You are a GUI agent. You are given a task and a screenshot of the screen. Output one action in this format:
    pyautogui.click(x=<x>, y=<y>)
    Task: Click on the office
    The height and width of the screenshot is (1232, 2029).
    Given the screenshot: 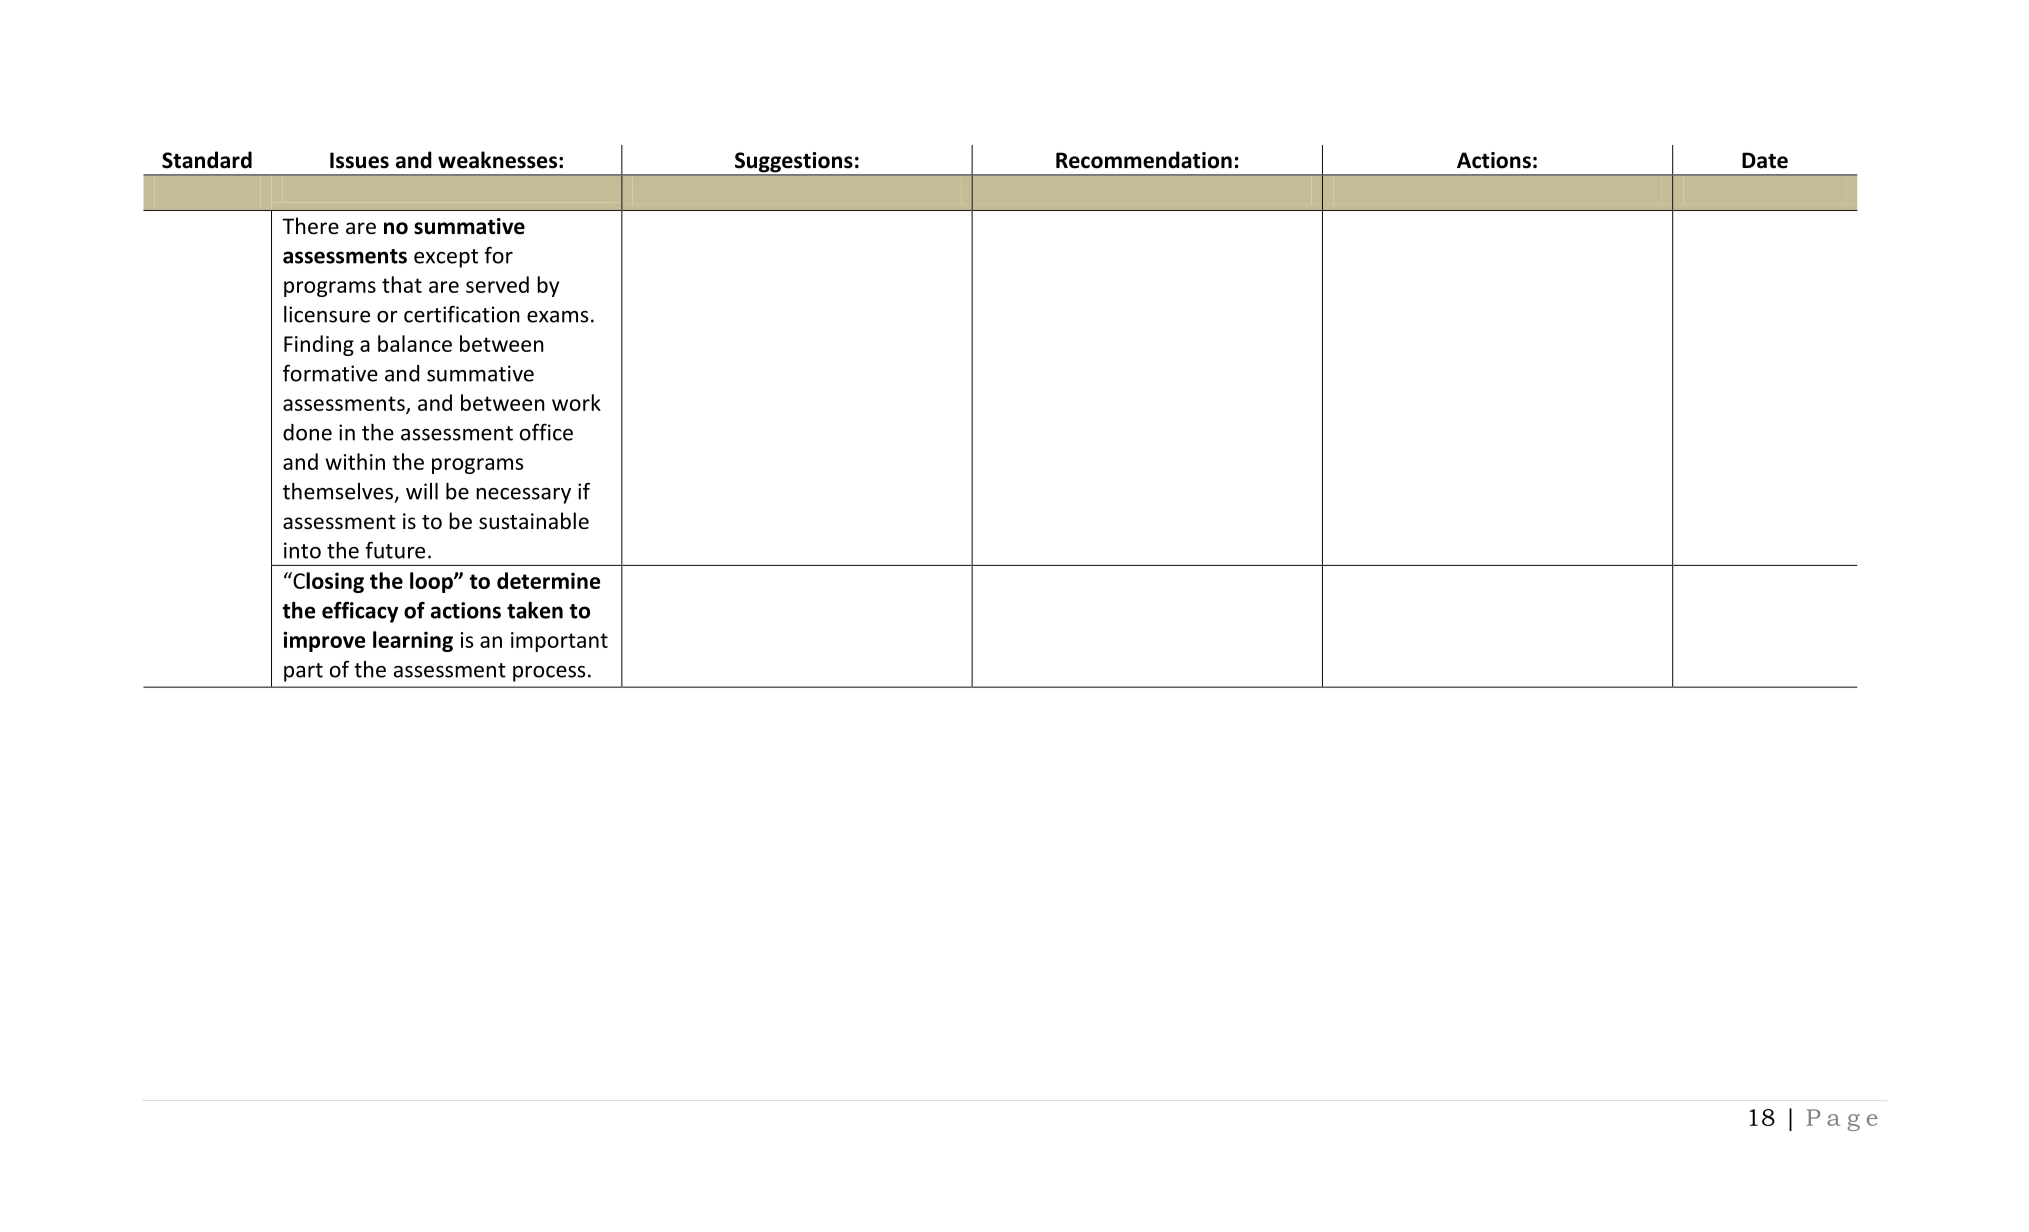 What is the action you would take?
    pyautogui.click(x=546, y=432)
